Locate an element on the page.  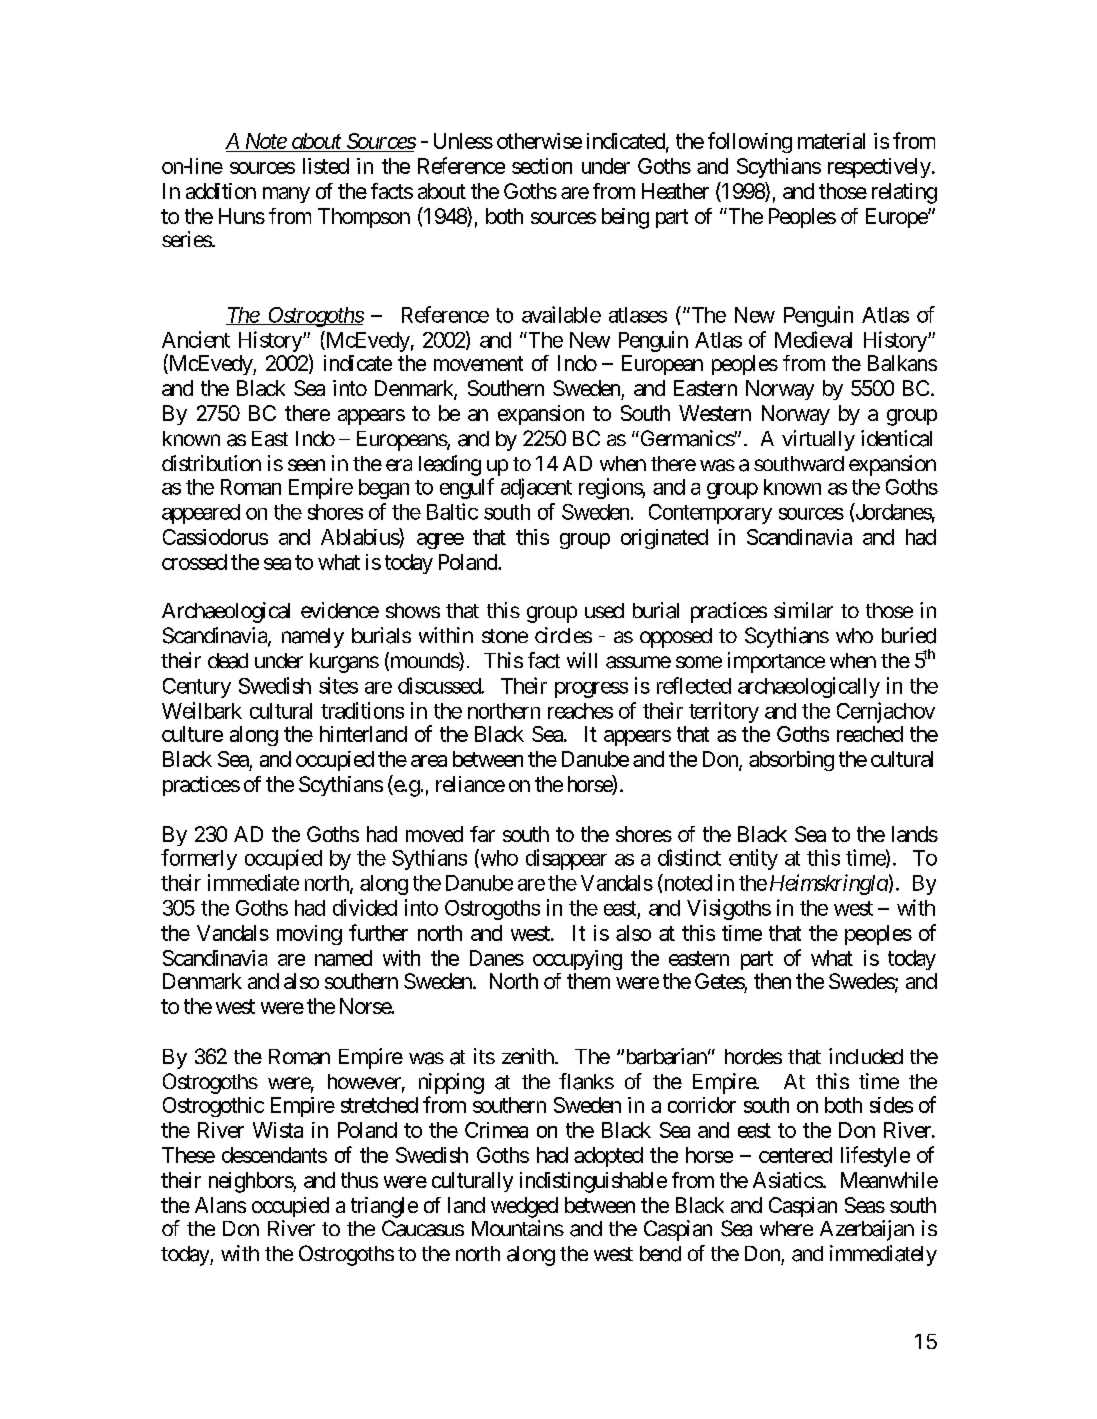
wedged is located at coordinates (524, 1207).
